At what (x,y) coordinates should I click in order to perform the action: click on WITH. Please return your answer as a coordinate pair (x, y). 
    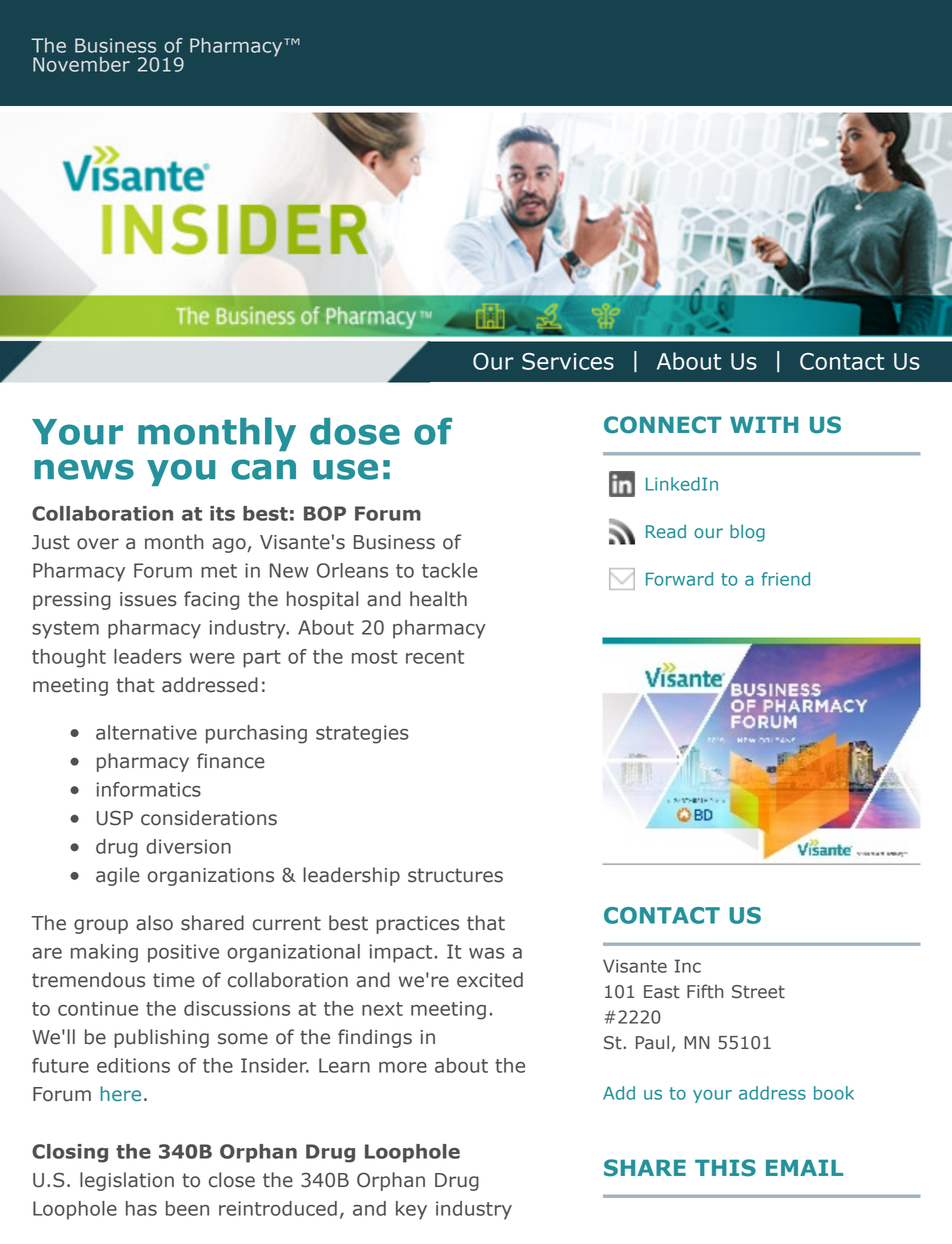
    Looking at the image, I should click on (764, 424).
